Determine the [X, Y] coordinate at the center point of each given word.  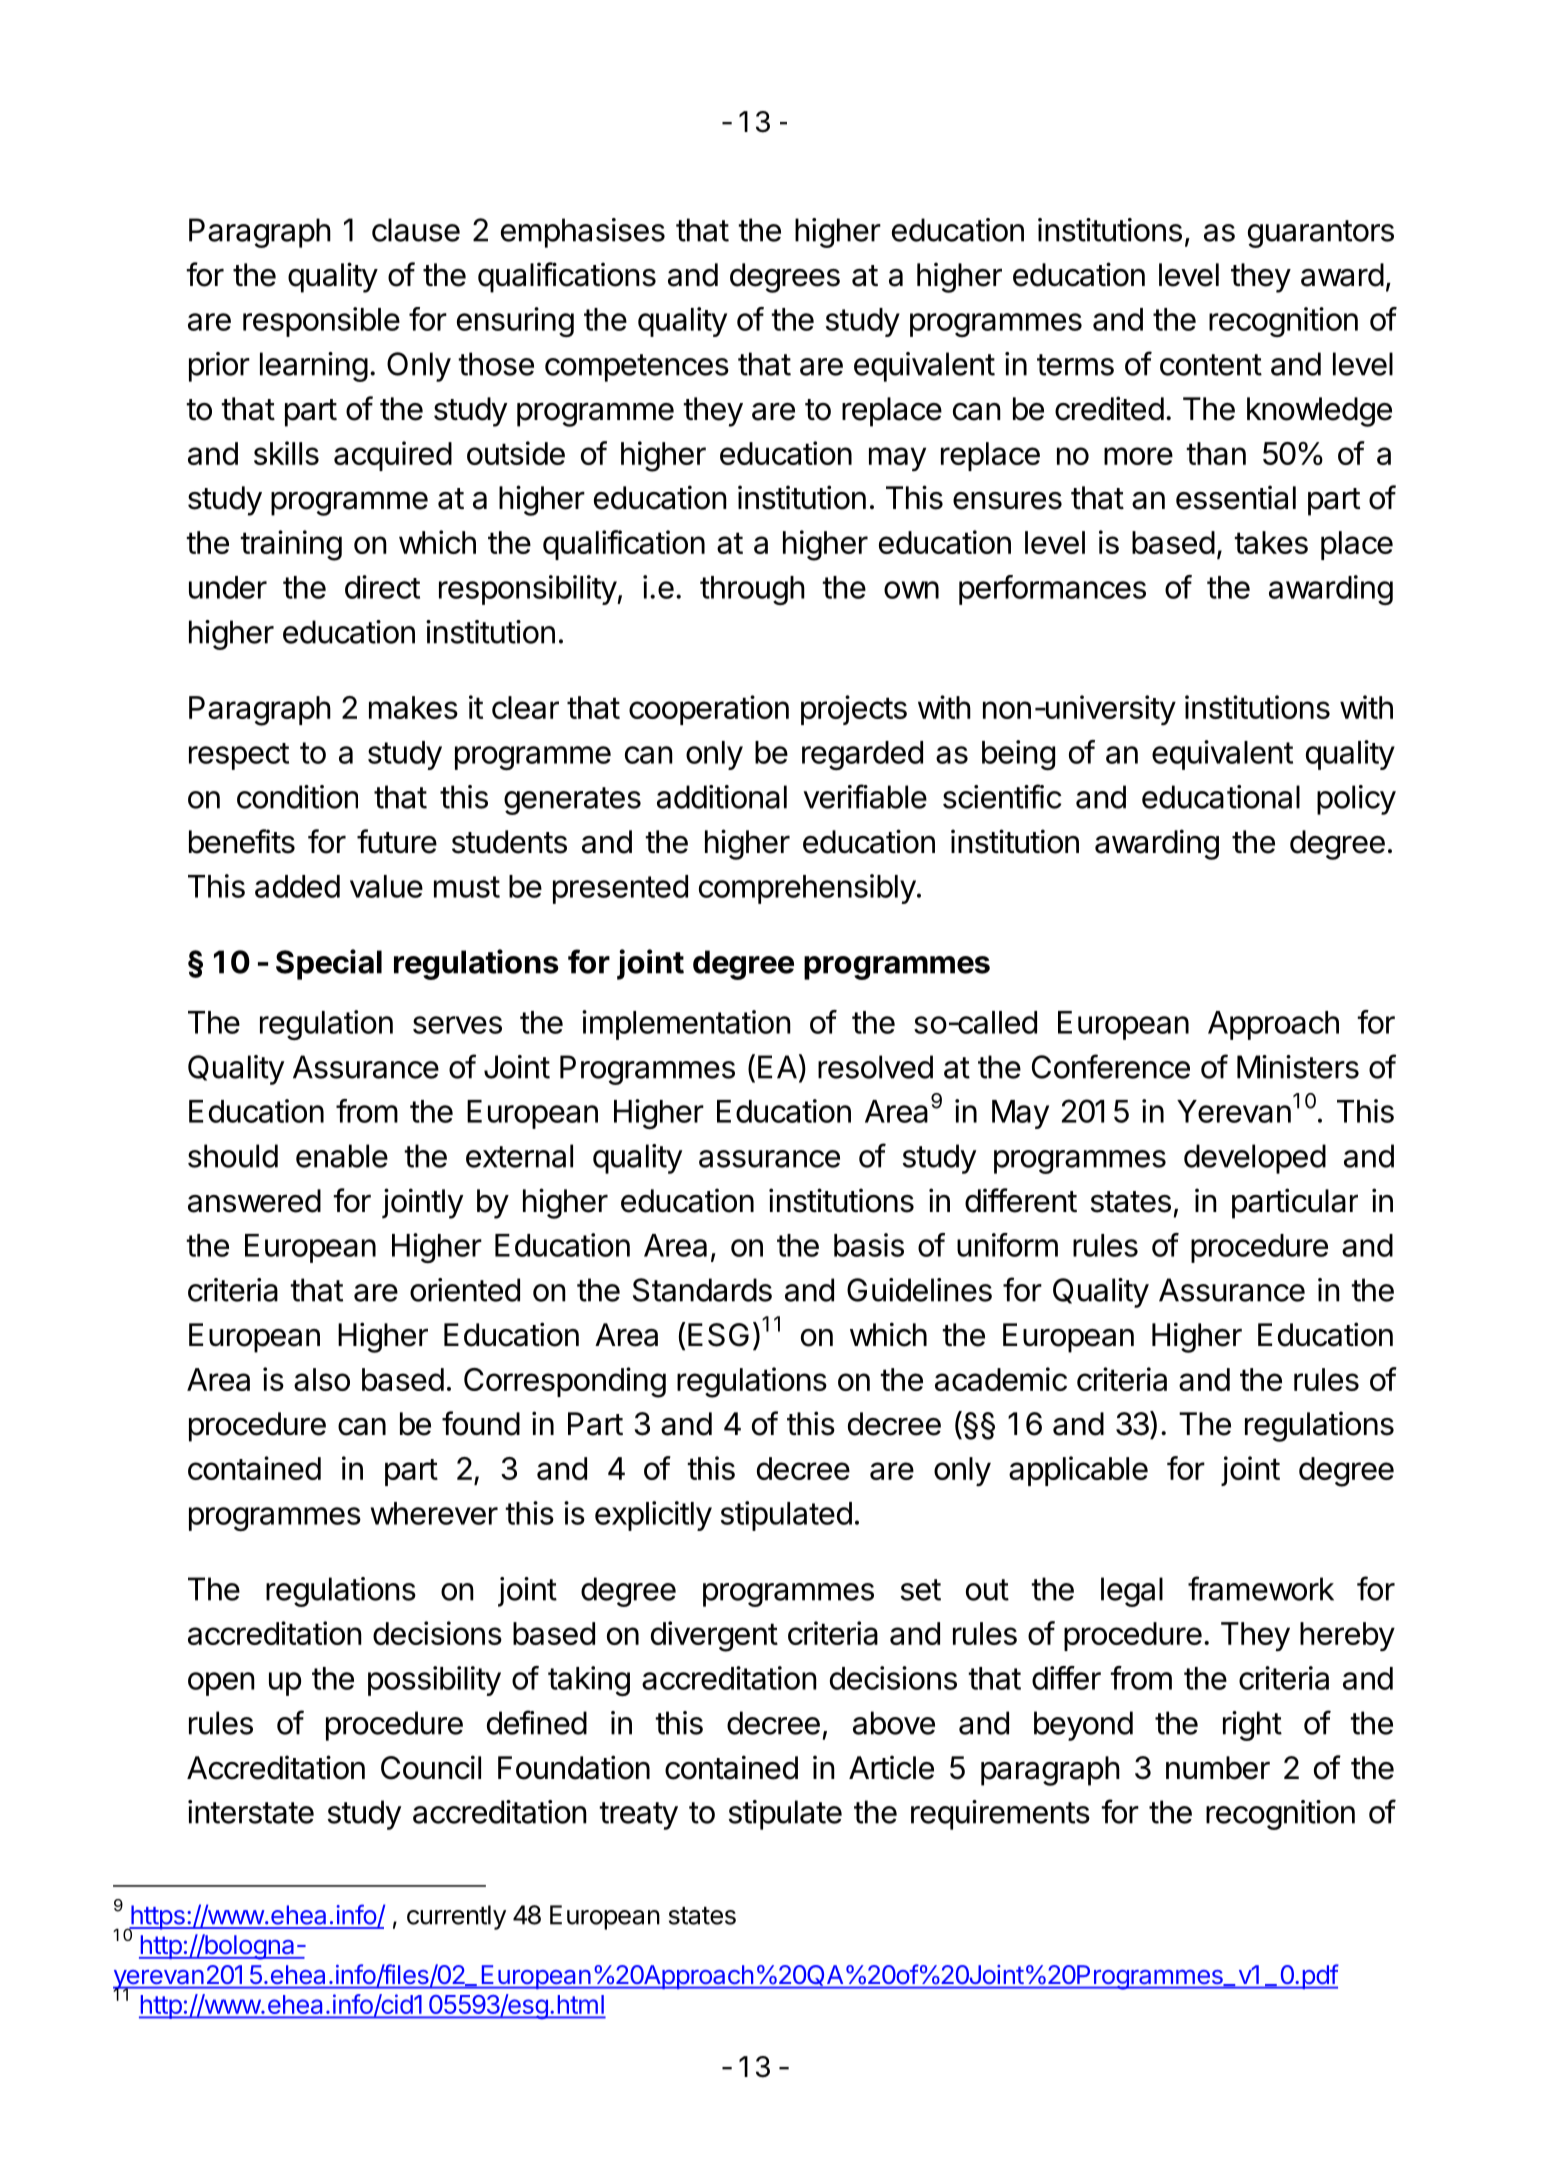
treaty [638, 1816]
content [1211, 365]
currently [456, 1917]
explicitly [653, 1516]
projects [854, 710]
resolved [875, 1067]
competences [637, 368]
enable [342, 1156]
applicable [1078, 1471]
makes [413, 707]
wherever [434, 1513]
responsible [321, 322]
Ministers [1298, 1067]
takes [1271, 542]
